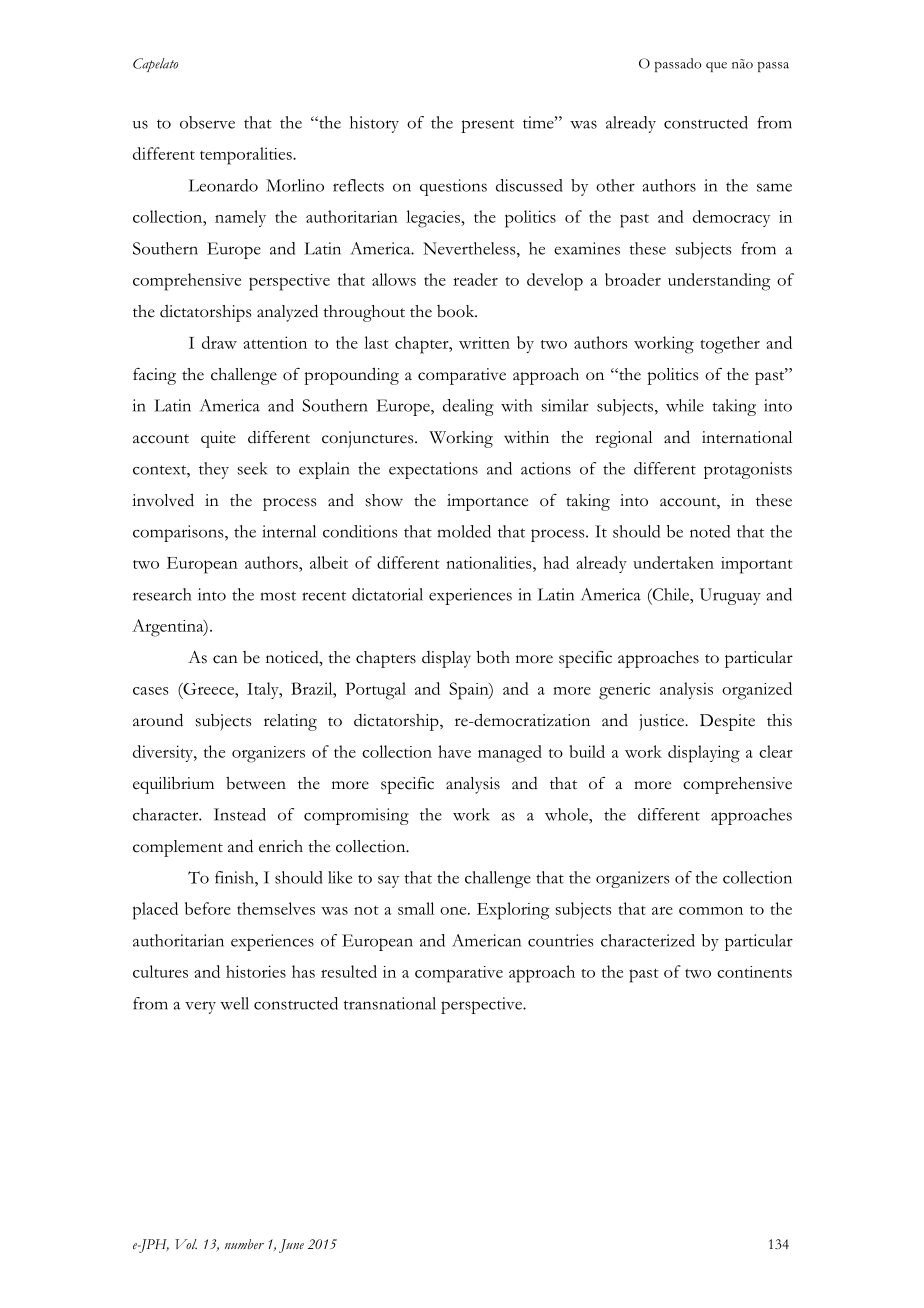 The width and height of the screenshot is (924, 1308). What do you see at coordinates (731, 218) in the screenshot?
I see `democracy` at bounding box center [731, 218].
